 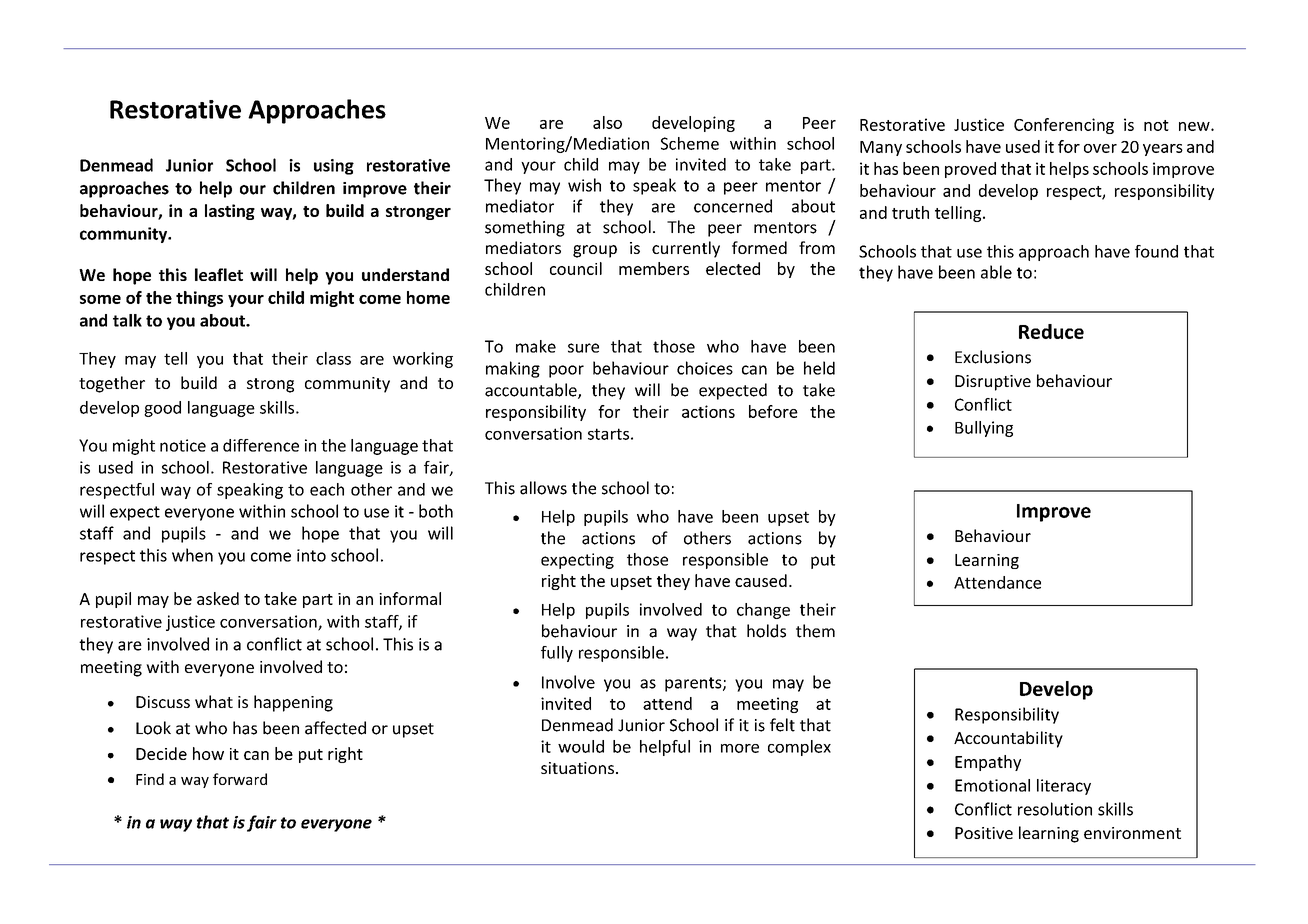 What do you see at coordinates (543, 488) in the page?
I see `allows` at bounding box center [543, 488].
